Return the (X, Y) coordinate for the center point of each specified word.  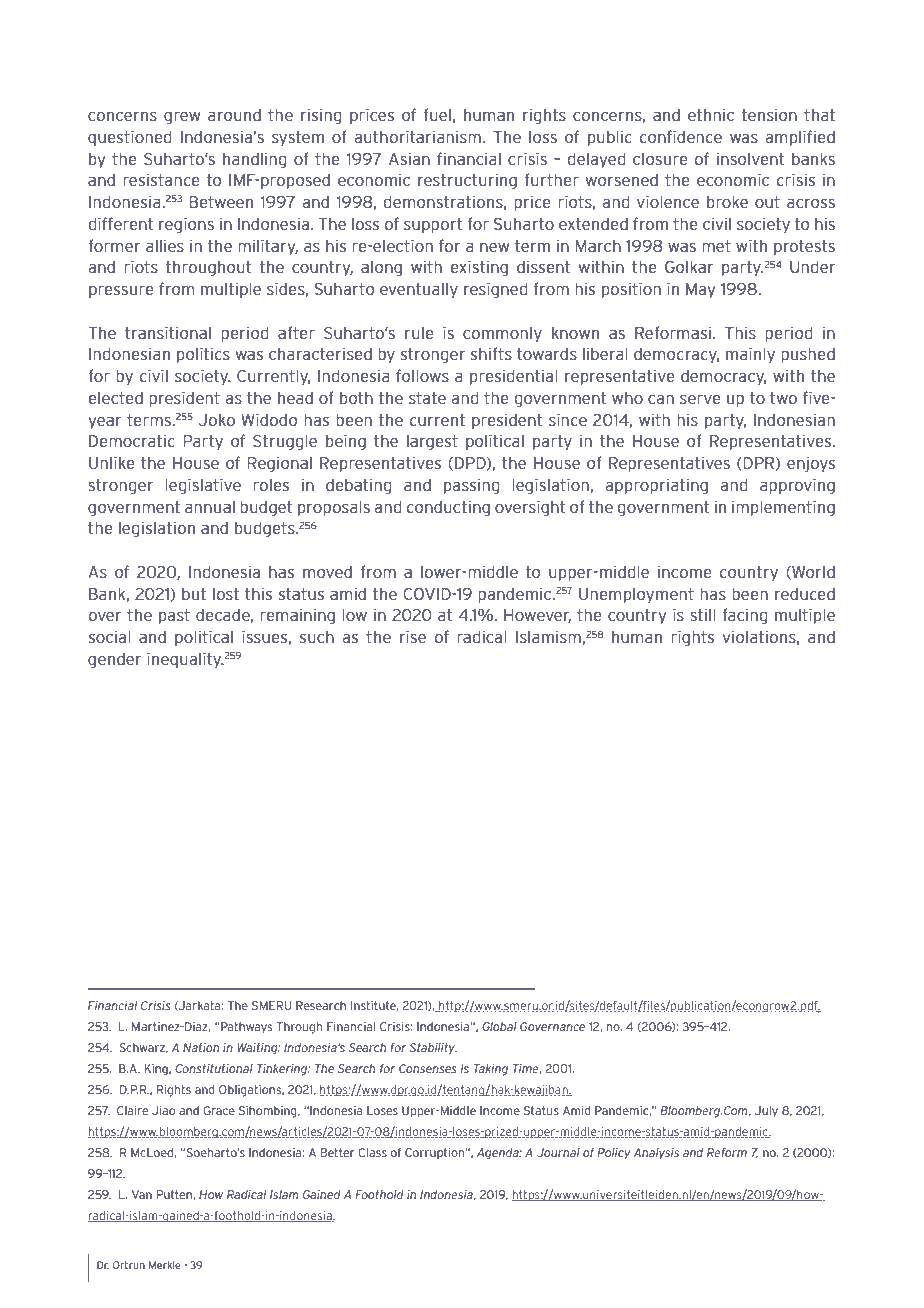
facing (745, 616)
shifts (491, 353)
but (194, 594)
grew (182, 118)
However (537, 616)
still (703, 614)
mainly (750, 355)
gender (115, 661)
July (766, 1111)
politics (203, 355)
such (317, 637)
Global (499, 1026)
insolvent (750, 158)
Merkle (165, 1265)
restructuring (467, 181)
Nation (201, 1047)
